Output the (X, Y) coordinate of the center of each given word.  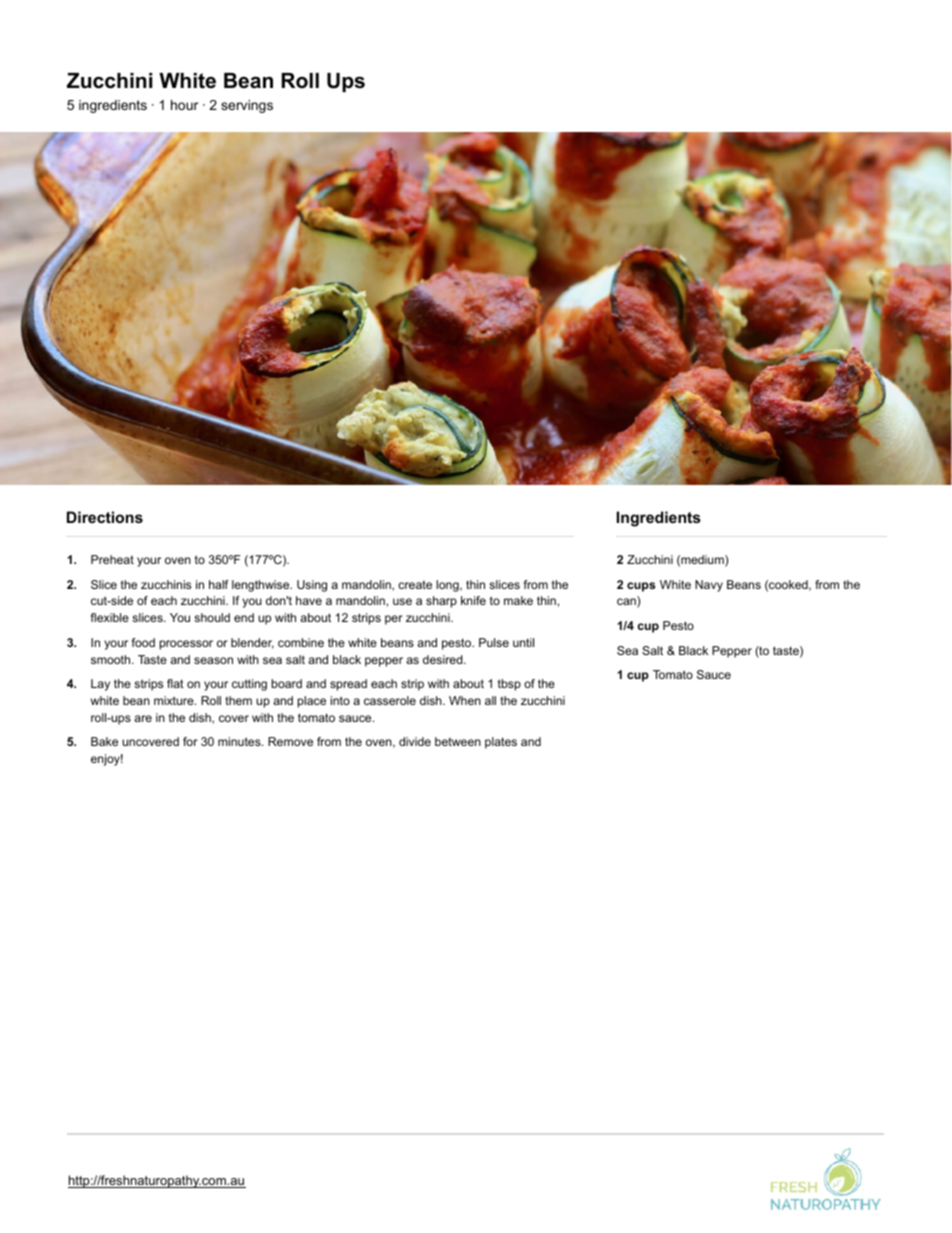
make (518, 600)
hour (184, 105)
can (627, 603)
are (143, 718)
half (219, 584)
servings (247, 106)
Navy (709, 586)
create (415, 585)
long (448, 586)
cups (641, 587)
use (402, 601)
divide (415, 741)
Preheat (112, 559)
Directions (105, 517)
